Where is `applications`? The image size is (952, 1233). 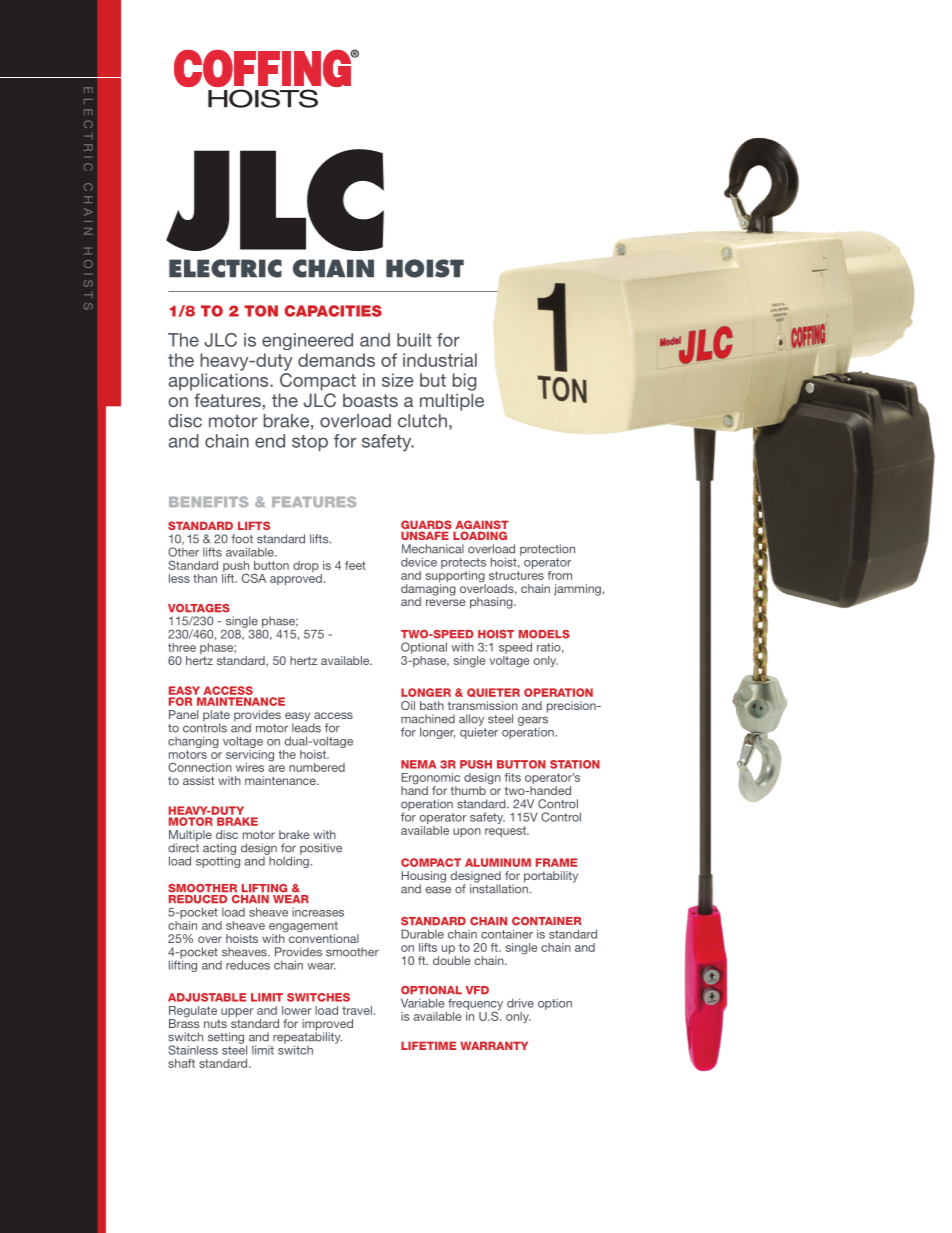 applications is located at coordinates (220, 382).
